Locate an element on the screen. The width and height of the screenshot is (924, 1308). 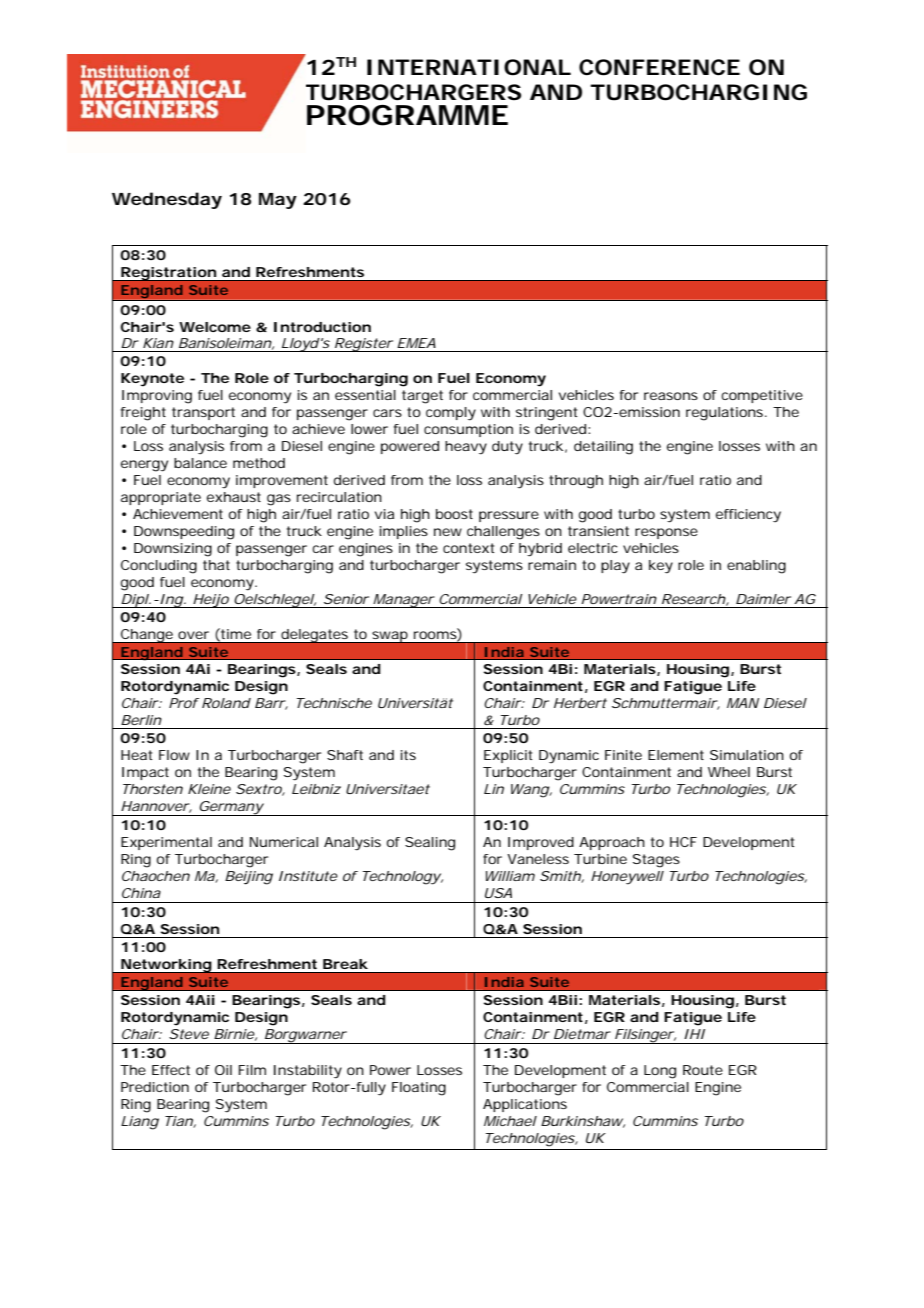
Element is located at coordinates (676, 755).
